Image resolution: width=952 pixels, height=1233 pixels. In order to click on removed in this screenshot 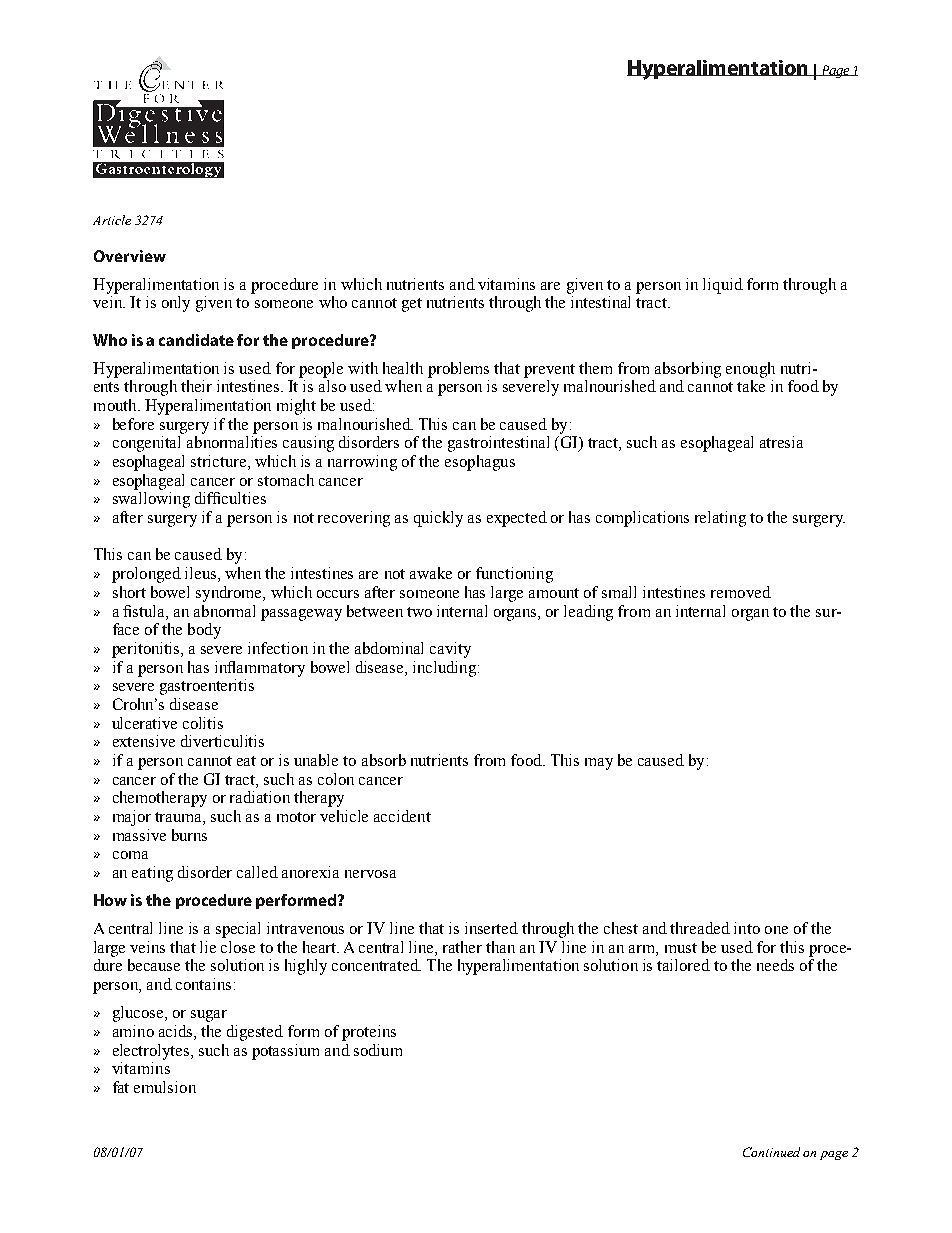, I will do `click(741, 592)`.
